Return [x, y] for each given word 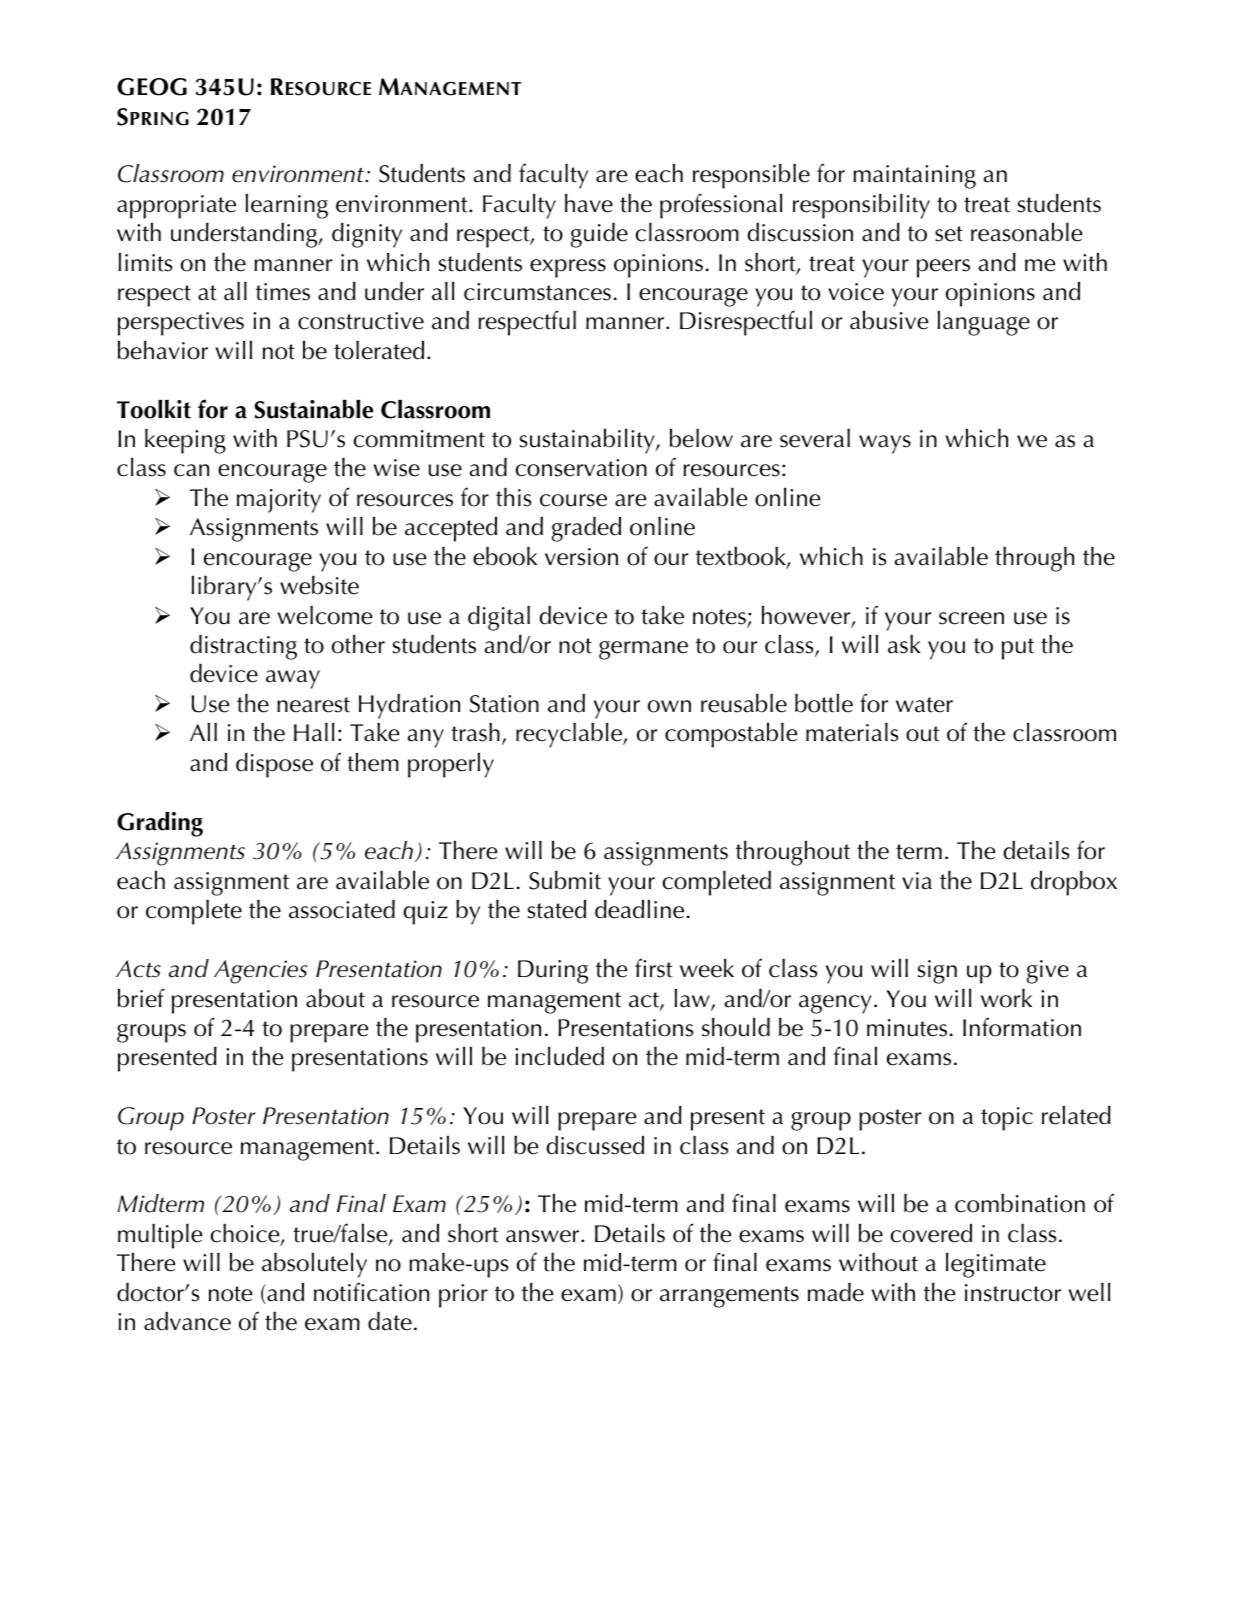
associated [342, 909]
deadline [639, 909]
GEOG [152, 87]
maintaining [914, 177]
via [917, 881]
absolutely [314, 1265]
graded [586, 529]
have [589, 203]
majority [279, 501]
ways [885, 444]
